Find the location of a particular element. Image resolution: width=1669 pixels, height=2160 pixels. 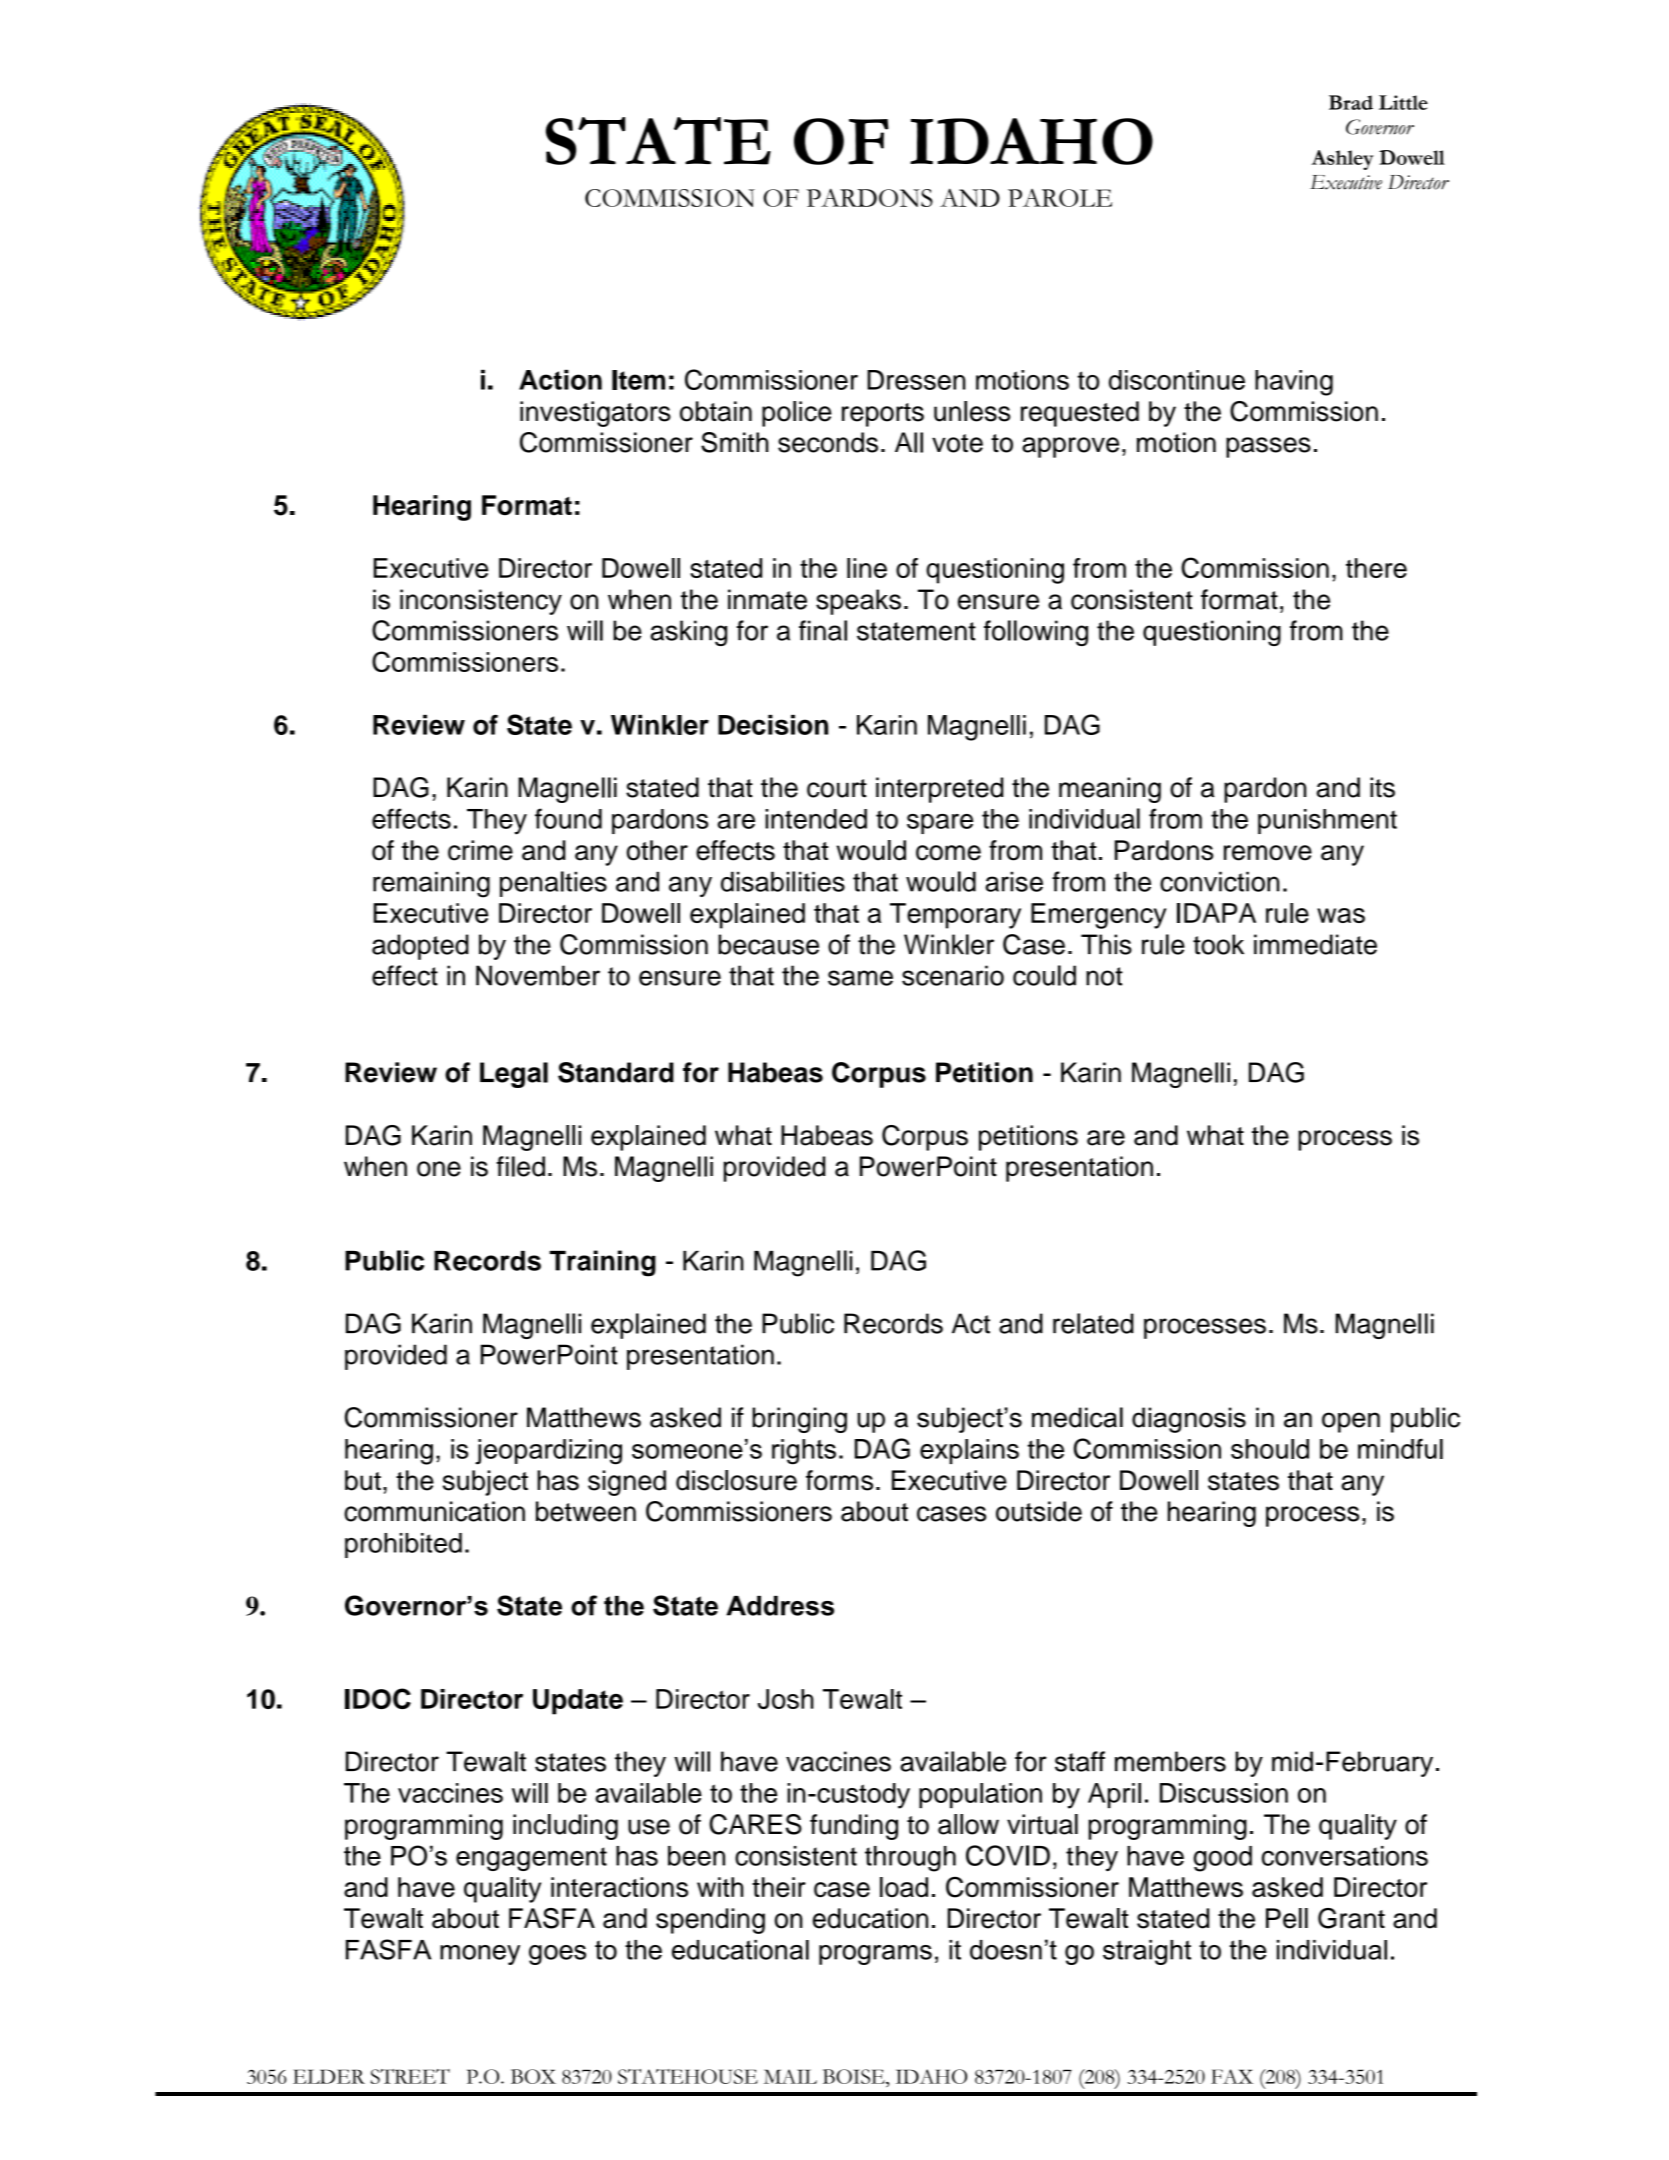

jeopardizing is located at coordinates (548, 1452).
